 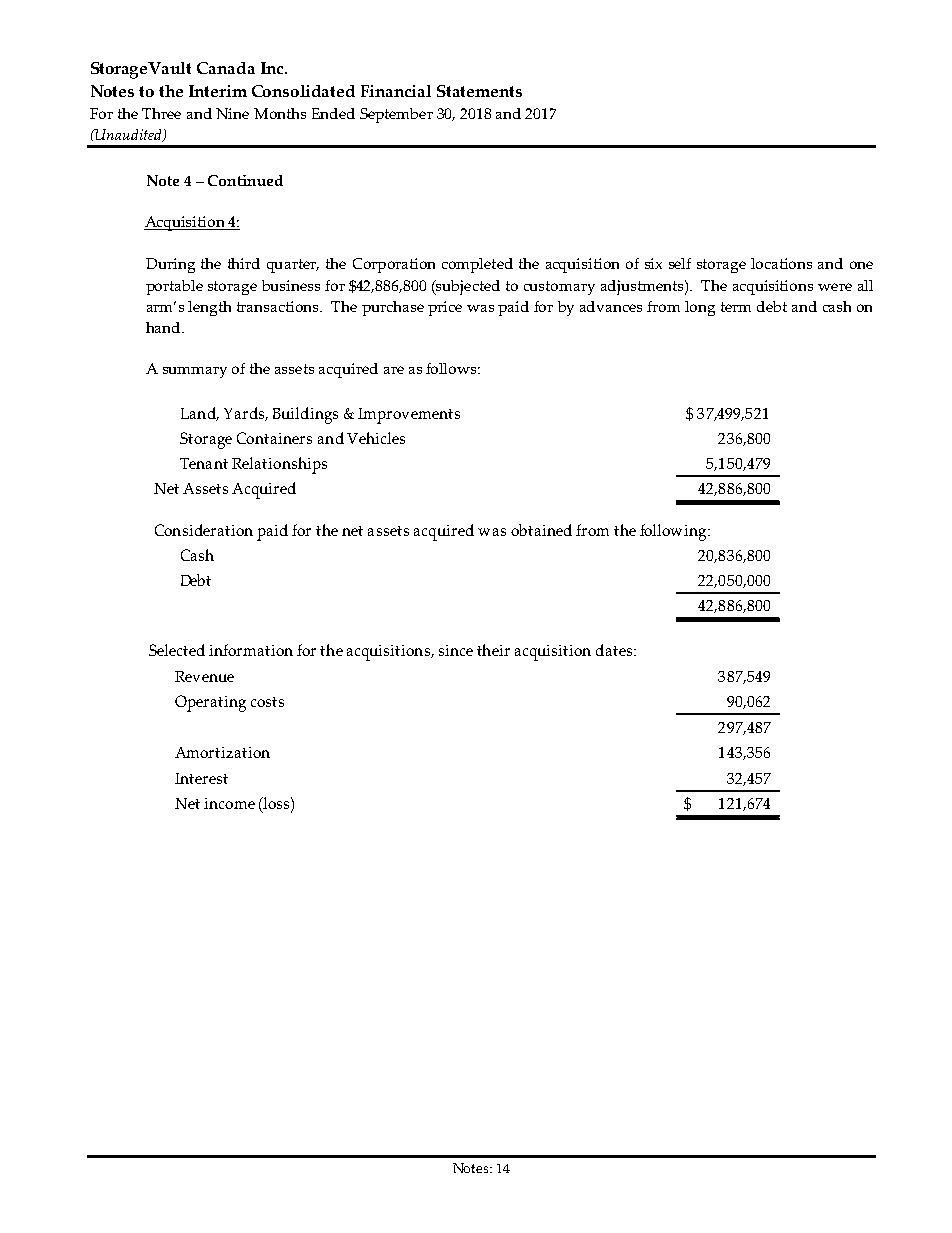 What do you see at coordinates (736, 307) in the image?
I see `term` at bounding box center [736, 307].
